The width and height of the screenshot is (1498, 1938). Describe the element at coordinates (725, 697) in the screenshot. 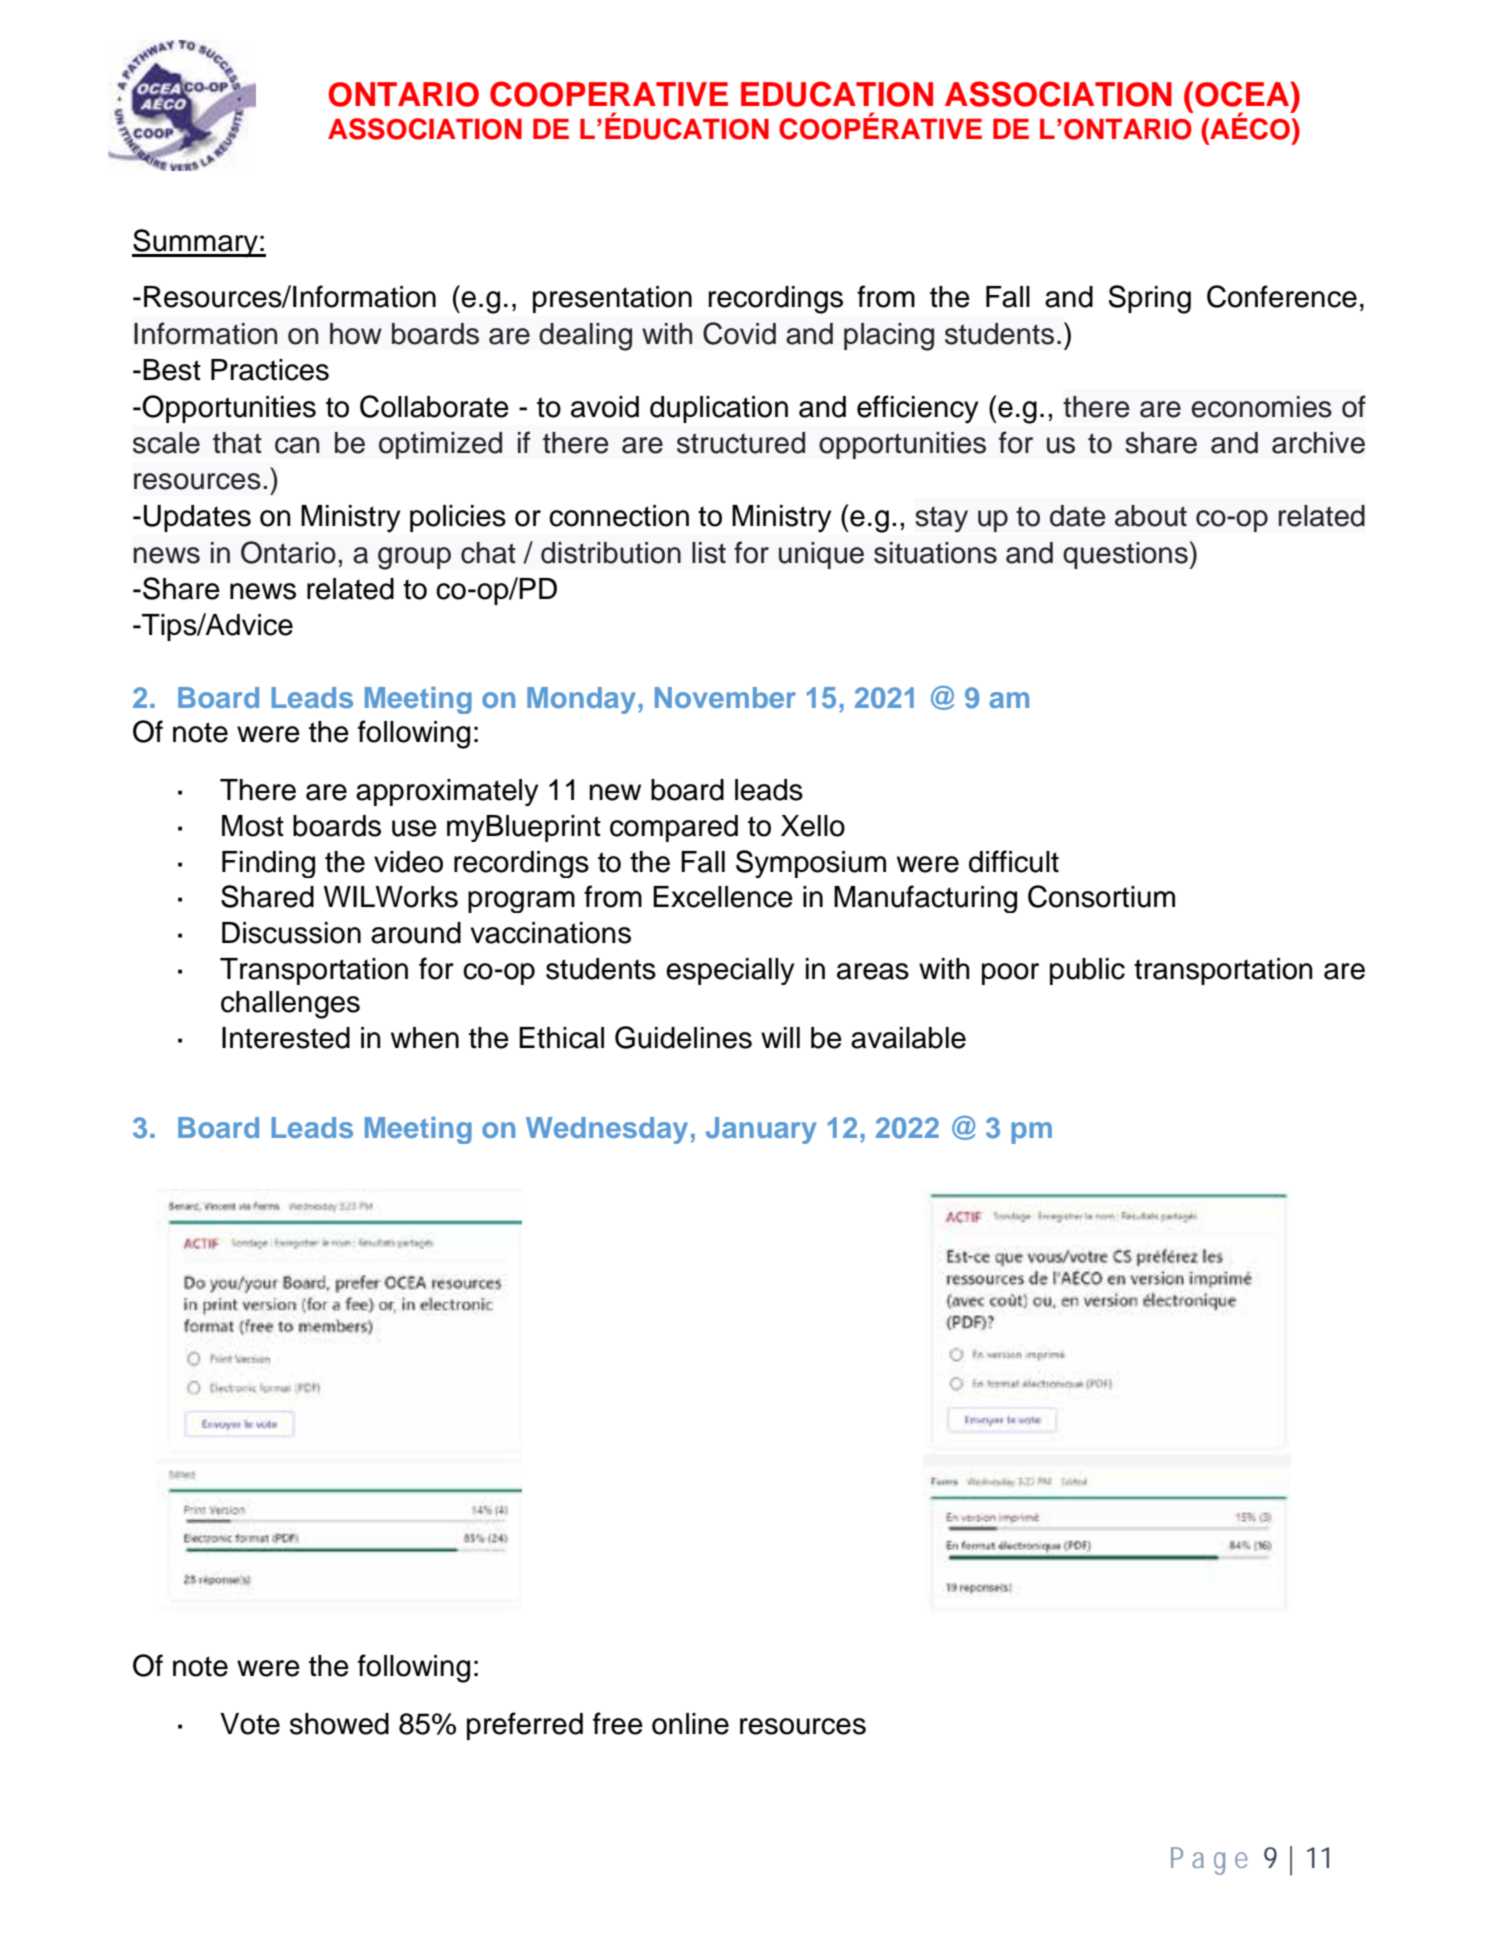

I see `November` at that location.
